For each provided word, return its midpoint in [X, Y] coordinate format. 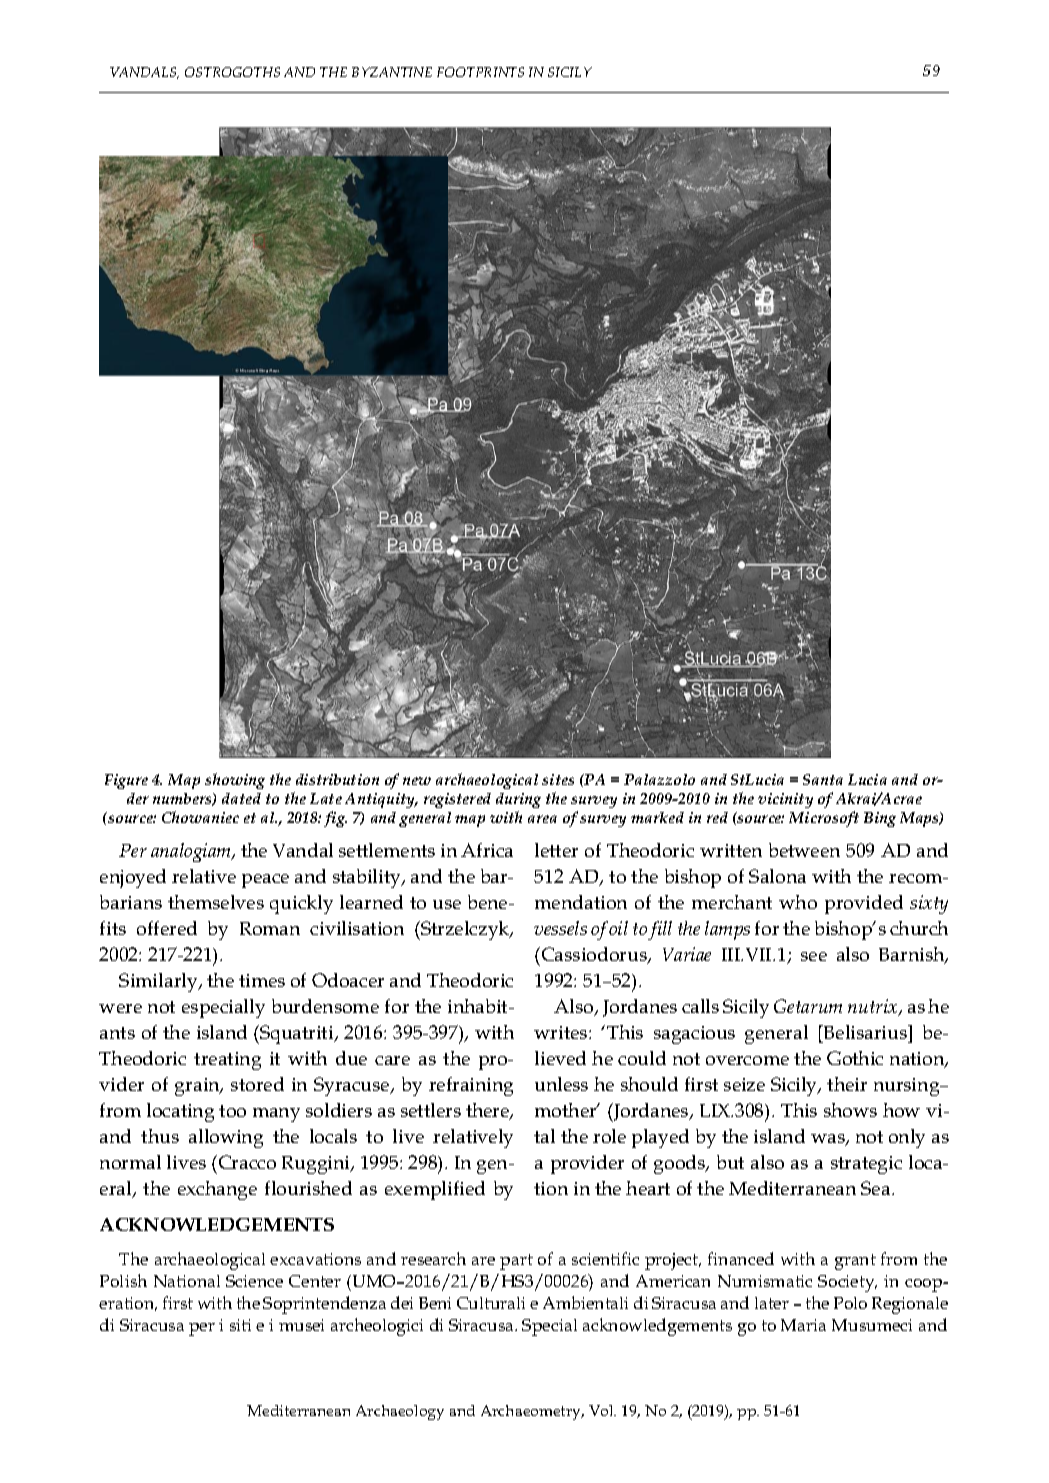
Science [254, 1281]
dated [241, 798]
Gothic [855, 1058]
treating [227, 1061]
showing [235, 781]
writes [562, 1032]
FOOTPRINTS [480, 72]
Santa [823, 779]
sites [558, 779]
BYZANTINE [392, 72]
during [518, 800]
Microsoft [824, 819]
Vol [602, 1410]
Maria [803, 1325]
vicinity [785, 800]
